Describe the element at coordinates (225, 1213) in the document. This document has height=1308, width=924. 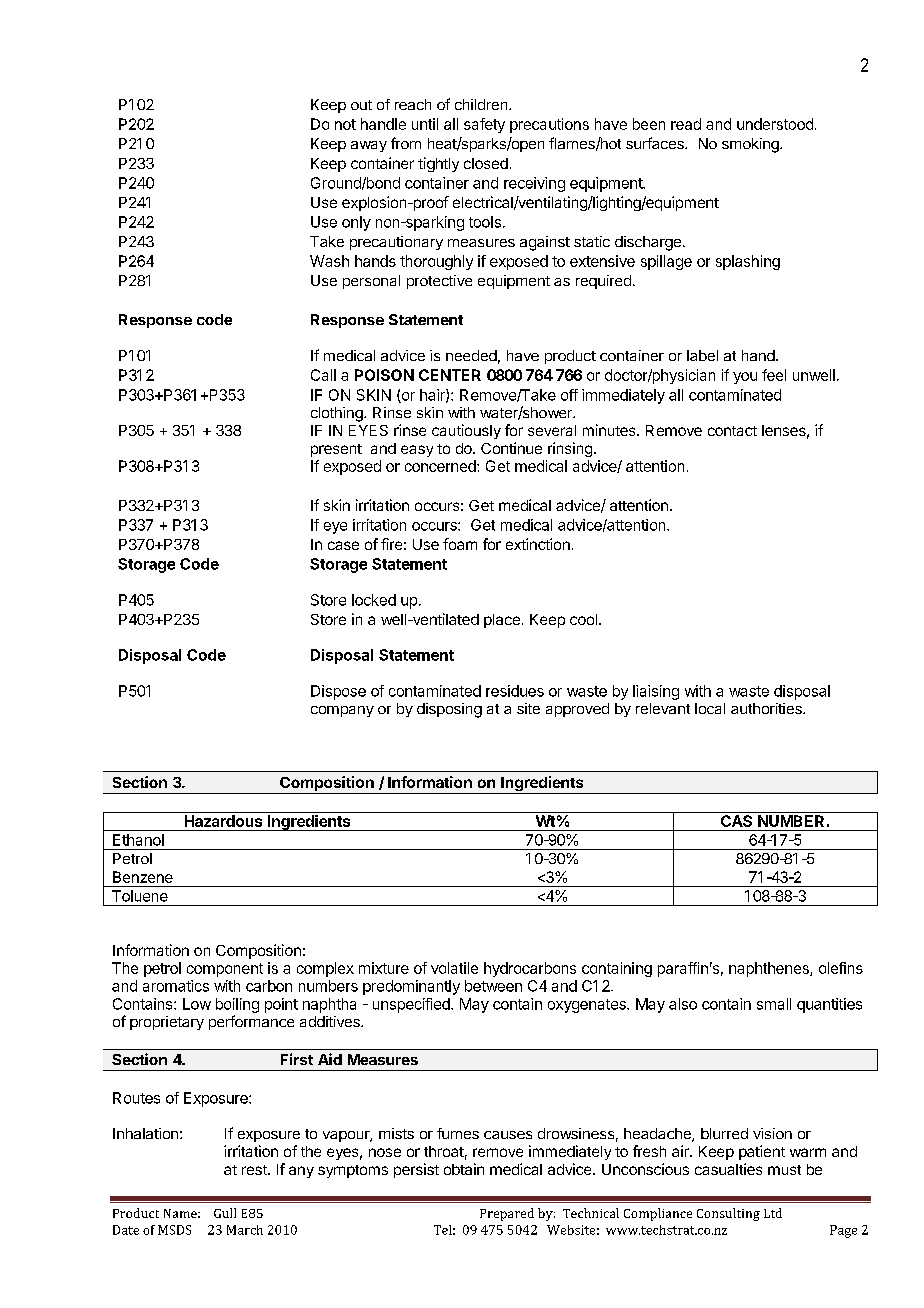
I see `Gull` at that location.
